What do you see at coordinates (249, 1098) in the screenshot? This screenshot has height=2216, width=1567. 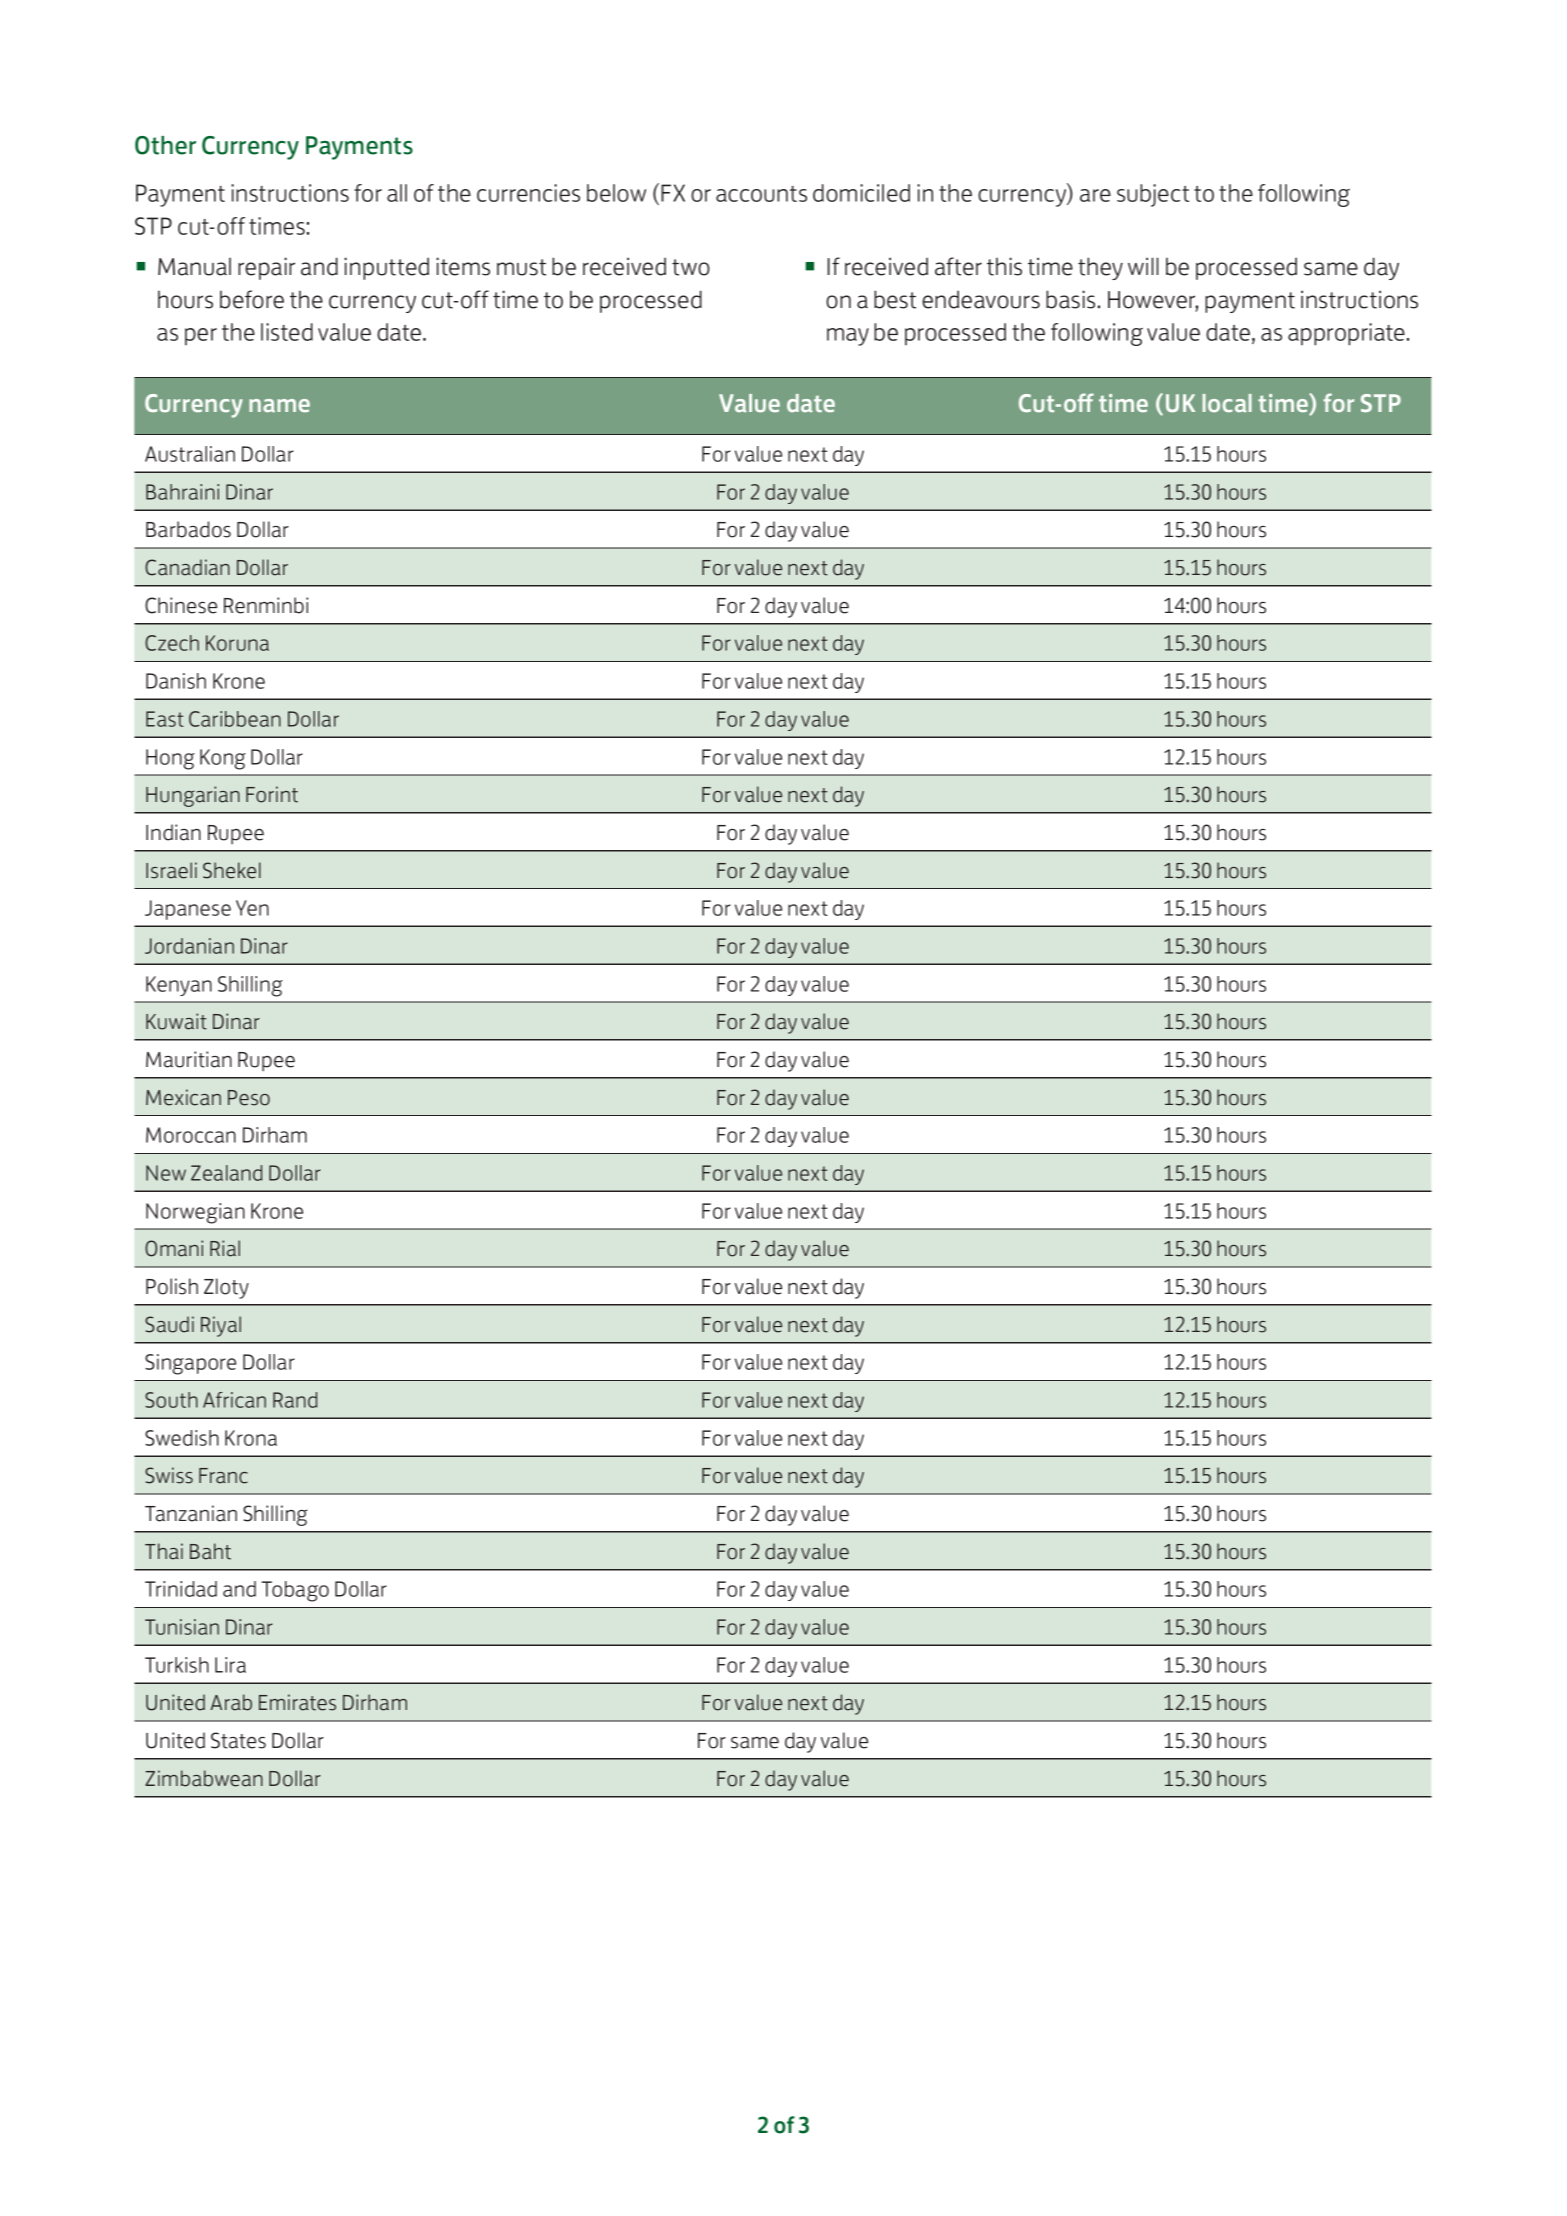 I see `Peso` at bounding box center [249, 1098].
